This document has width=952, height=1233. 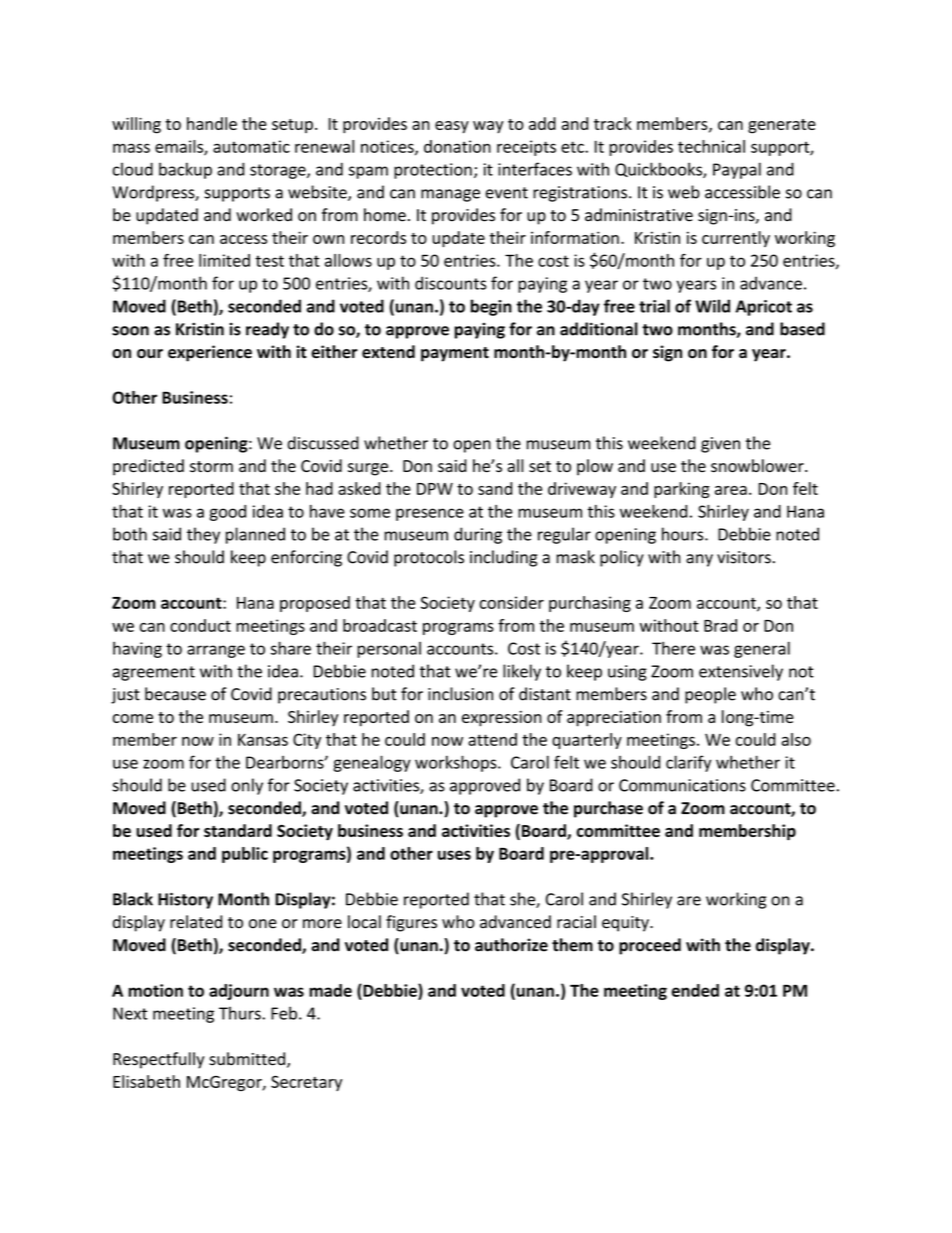 What do you see at coordinates (457, 763) in the document?
I see `workshops` at bounding box center [457, 763].
